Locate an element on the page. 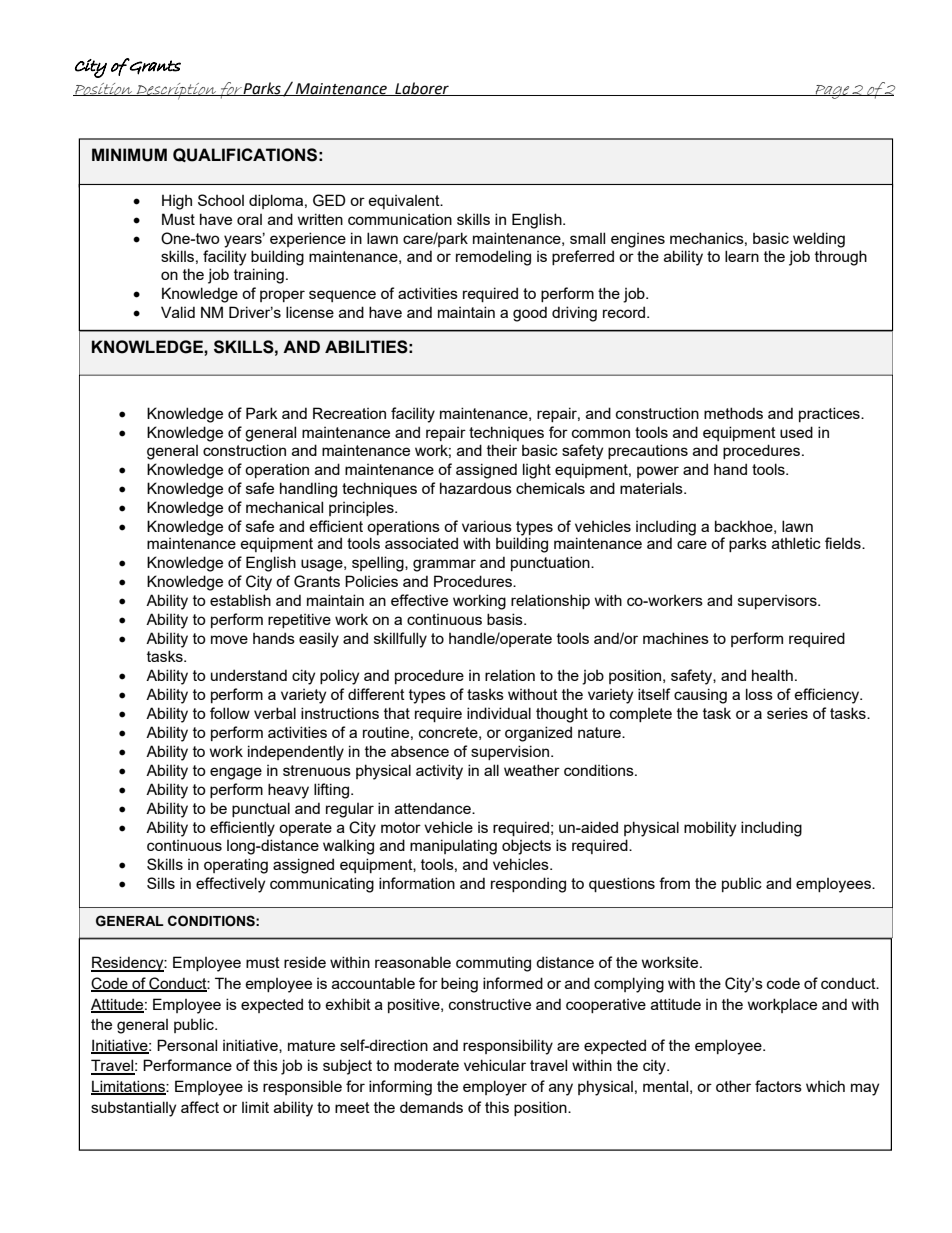  affect is located at coordinates (200, 1107).
